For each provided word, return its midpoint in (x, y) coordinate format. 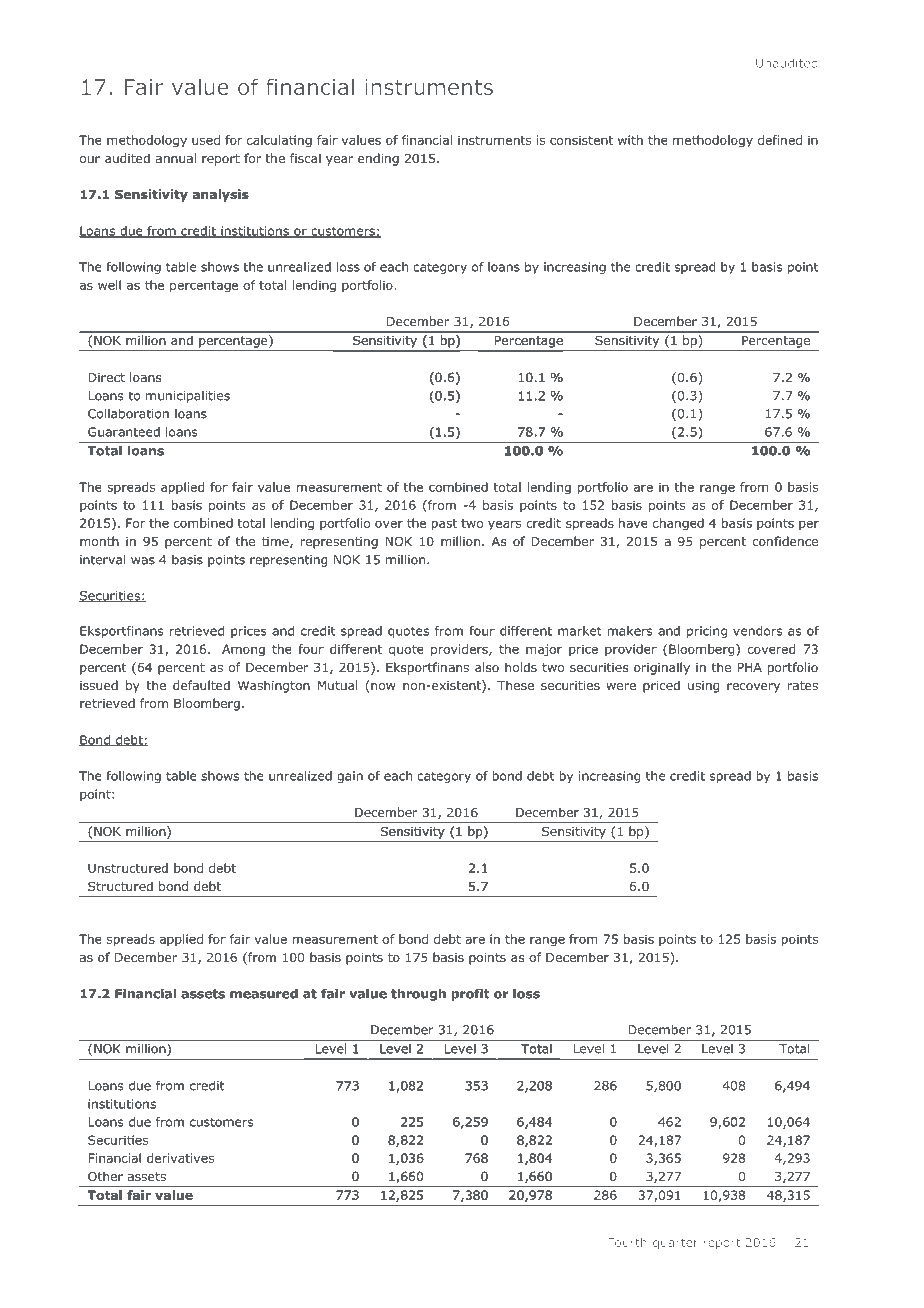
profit (470, 994)
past (444, 525)
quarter (675, 1243)
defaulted (201, 685)
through (418, 994)
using (703, 687)
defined (780, 140)
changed (678, 524)
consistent (581, 140)
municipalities (188, 397)
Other (105, 1176)
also (487, 667)
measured (264, 993)
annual (176, 158)
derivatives (180, 1158)
